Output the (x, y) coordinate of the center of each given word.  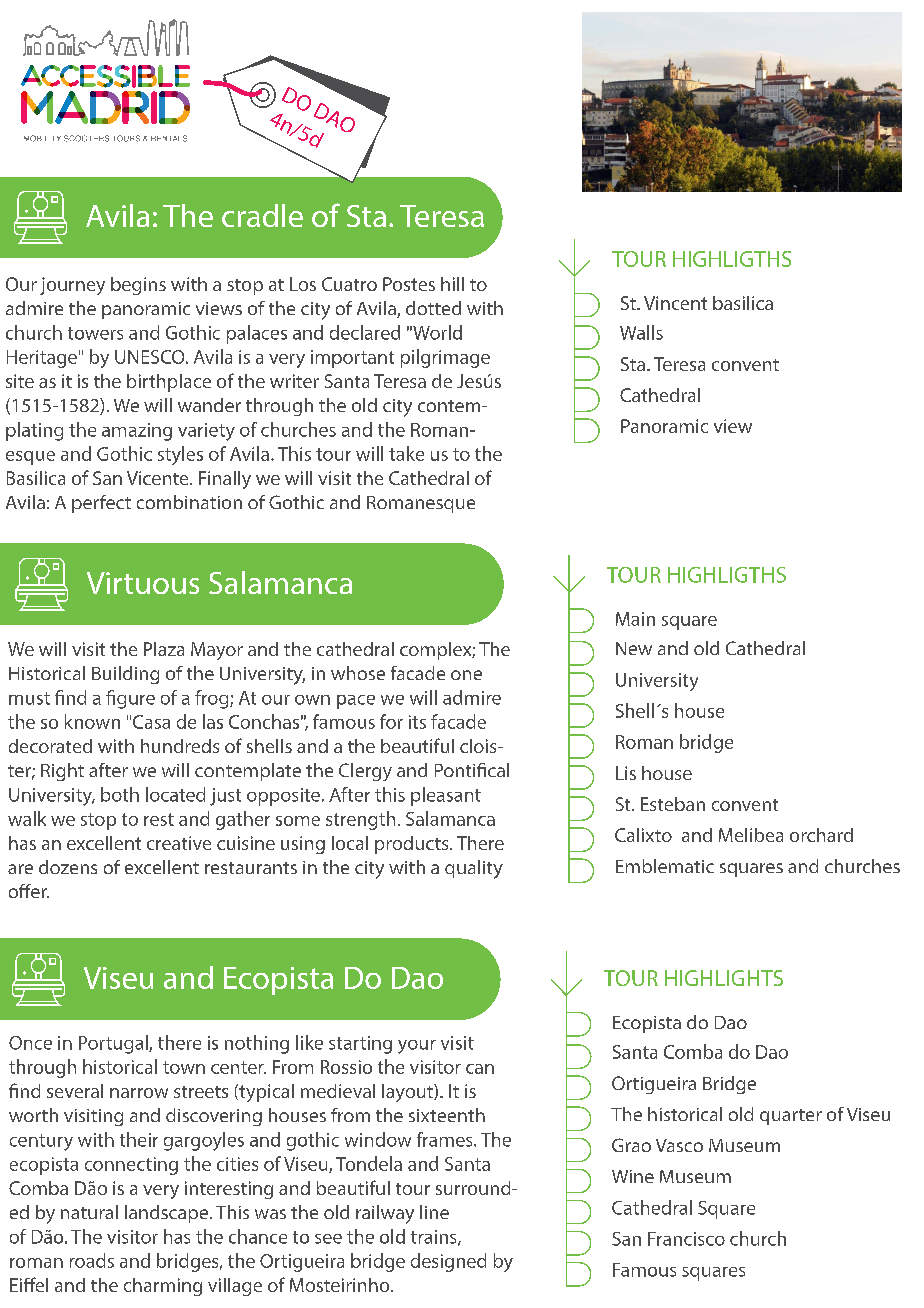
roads (92, 1260)
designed (448, 1262)
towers (95, 333)
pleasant (446, 796)
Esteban (673, 804)
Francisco (686, 1239)
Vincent (675, 303)
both (120, 794)
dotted (433, 308)
